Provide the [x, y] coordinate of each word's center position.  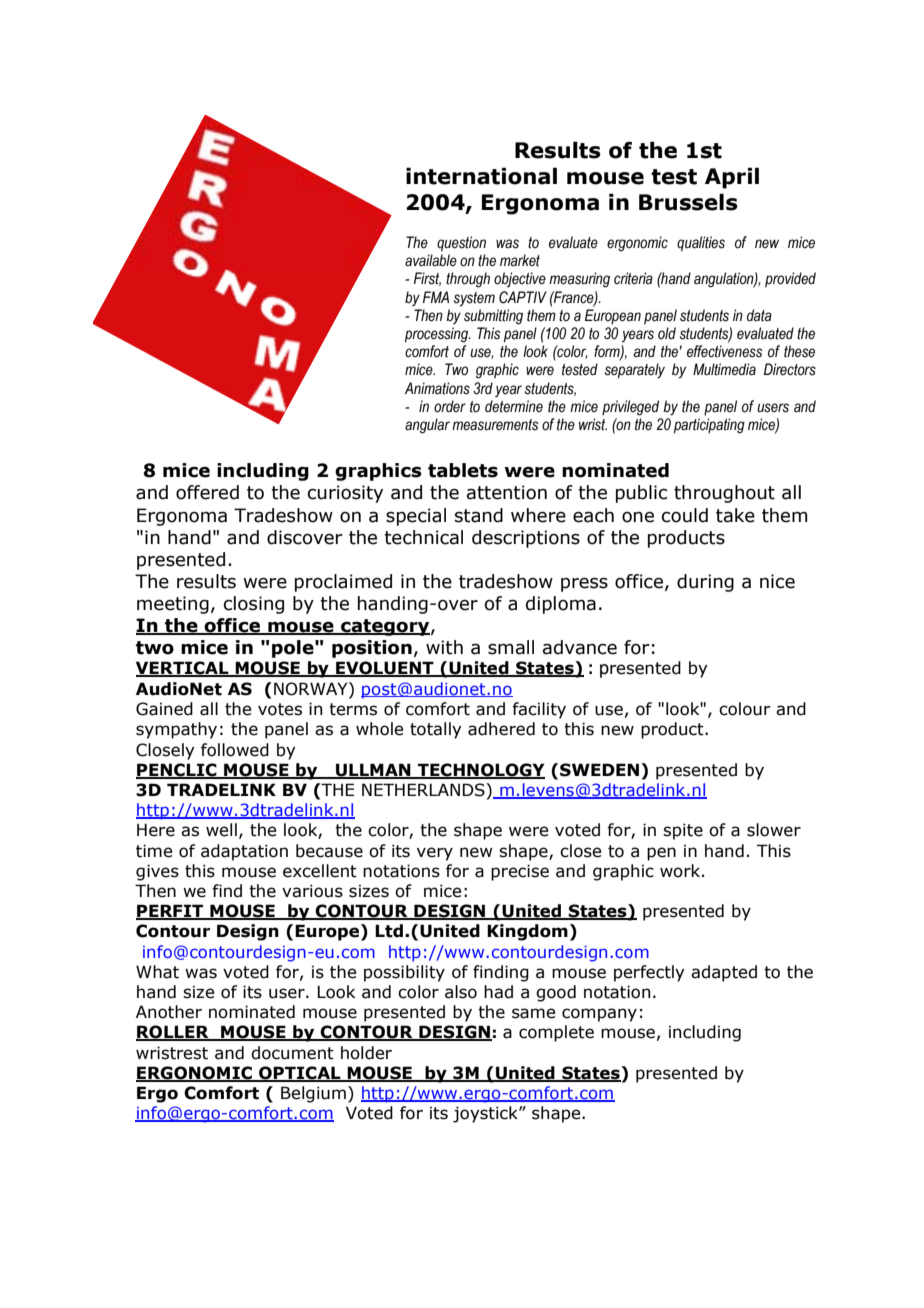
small [511, 647]
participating [709, 426]
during [705, 583]
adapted [724, 973]
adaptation [244, 852]
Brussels [688, 202]
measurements [495, 425]
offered [207, 492]
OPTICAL [300, 1073]
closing [254, 605]
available [431, 260]
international [481, 176]
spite [683, 831]
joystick [486, 1114]
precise [520, 872]
